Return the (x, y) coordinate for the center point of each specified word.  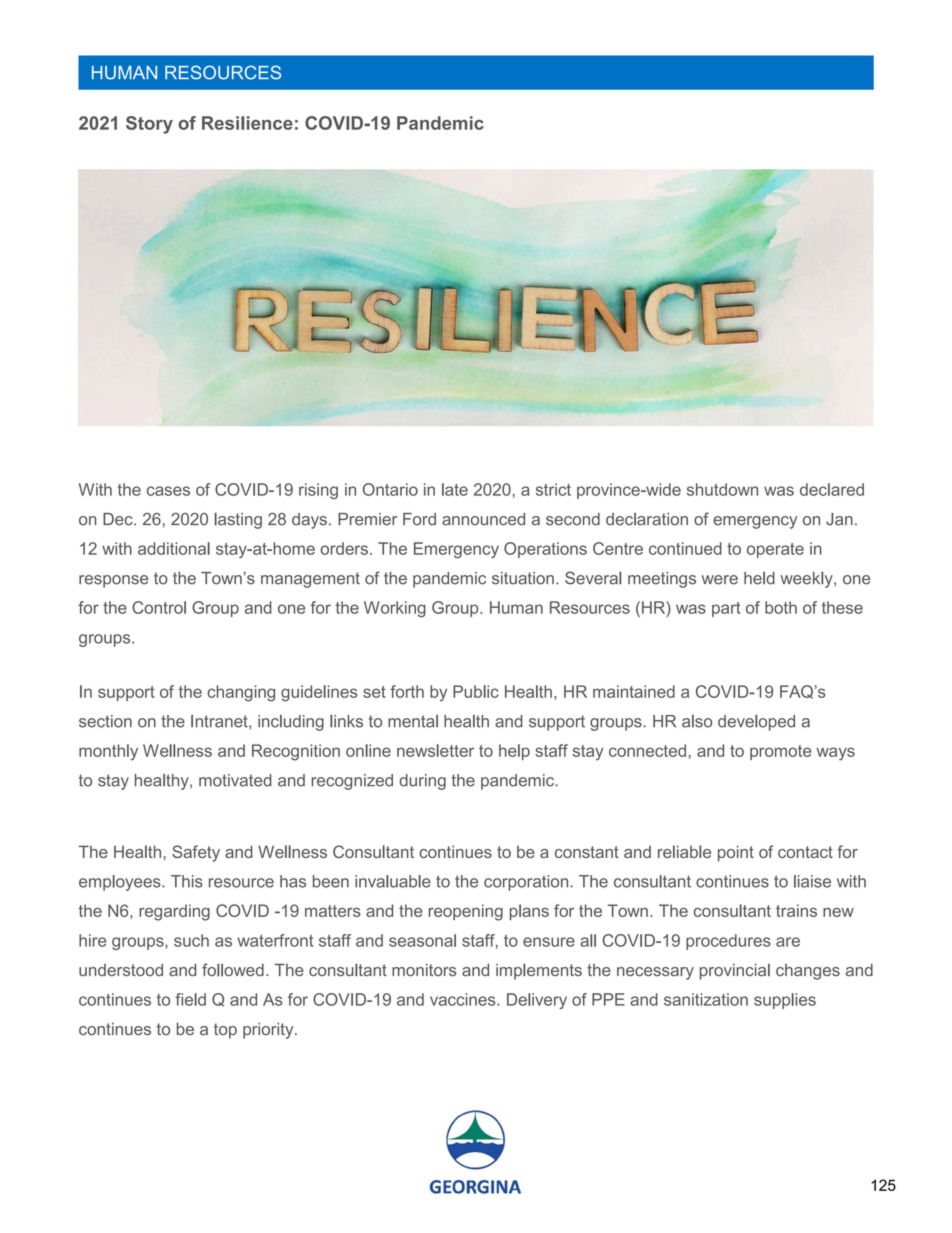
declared (832, 489)
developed (756, 723)
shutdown (722, 489)
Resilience (247, 123)
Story (149, 125)
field (190, 999)
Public (476, 691)
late (455, 489)
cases (168, 491)
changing (241, 693)
